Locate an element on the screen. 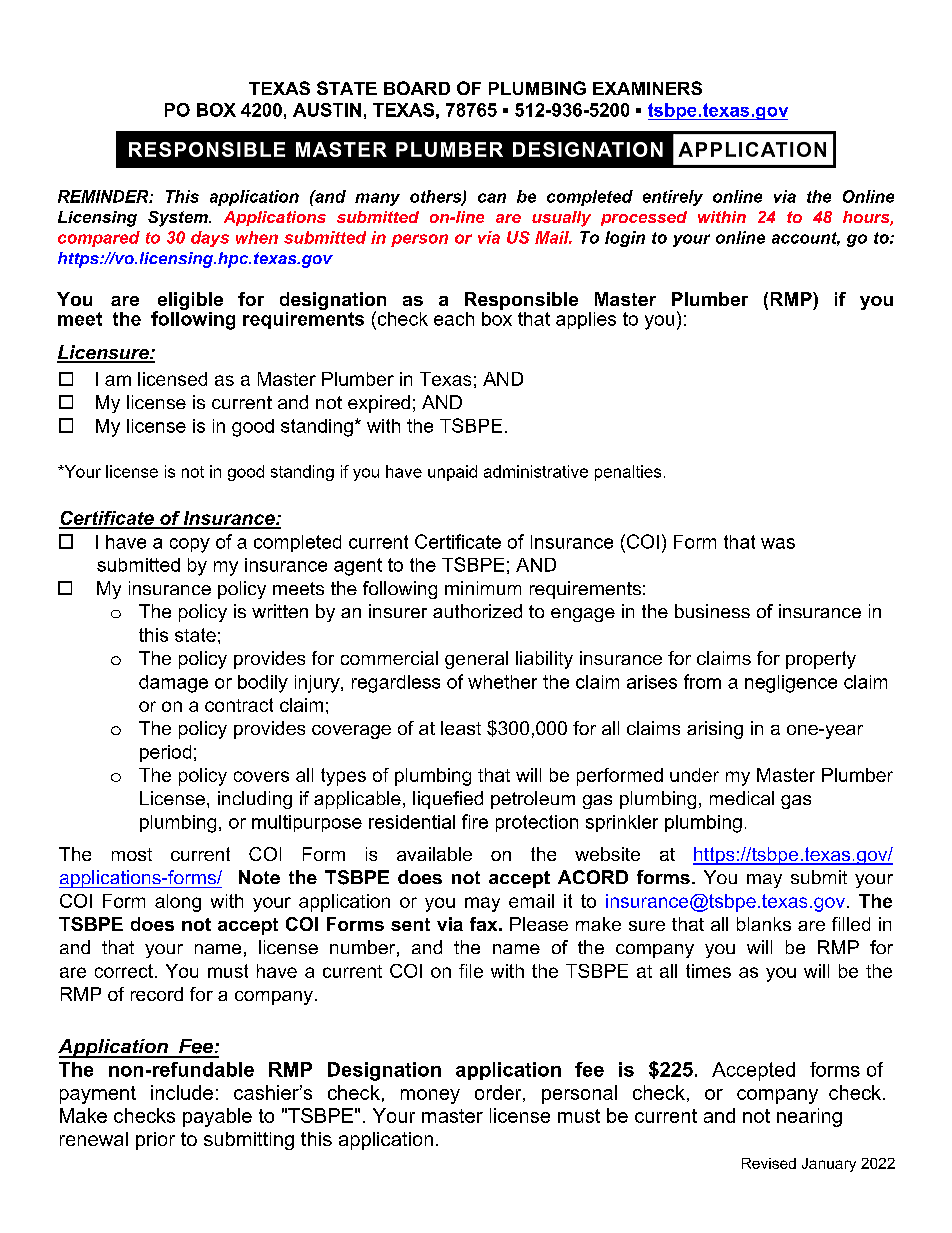 The width and height of the screenshot is (952, 1233). along is located at coordinates (178, 903).
